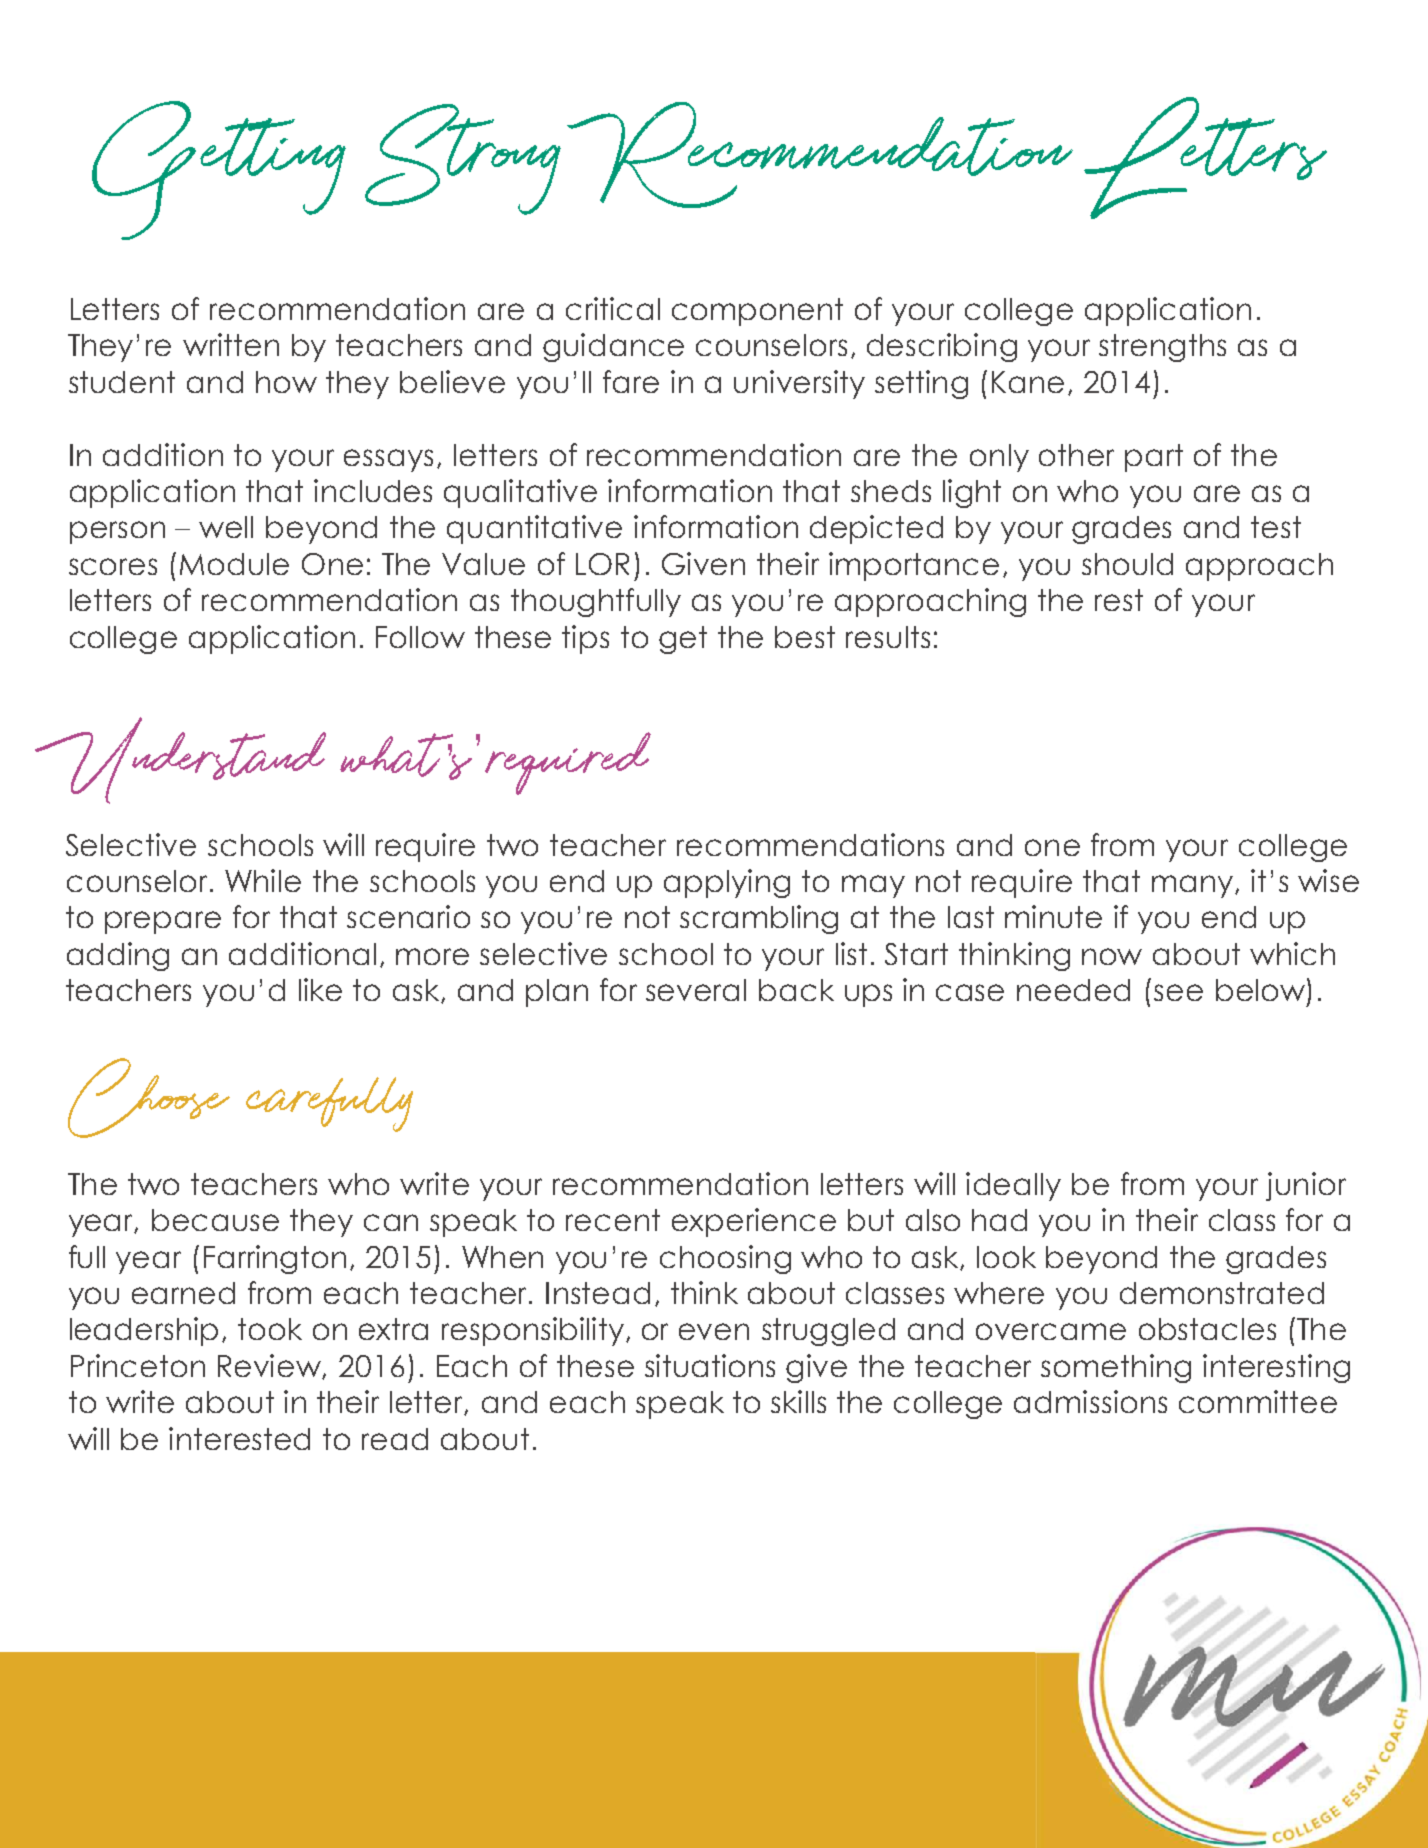  Describe the element at coordinates (219, 170) in the document. I see `Getting` at that location.
